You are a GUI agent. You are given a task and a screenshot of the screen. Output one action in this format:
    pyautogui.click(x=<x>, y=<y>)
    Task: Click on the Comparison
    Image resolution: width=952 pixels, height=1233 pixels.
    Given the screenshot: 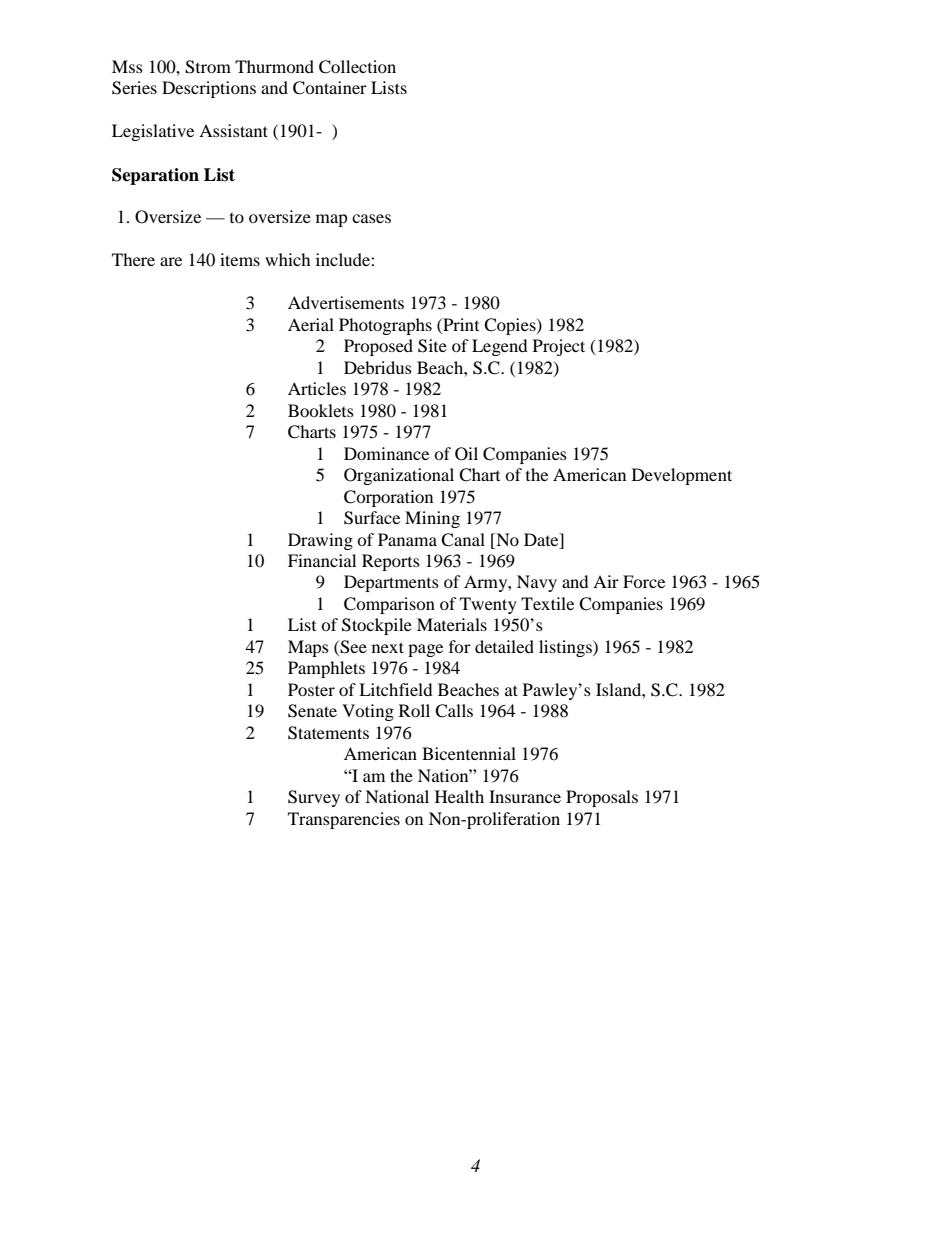 What is the action you would take?
    pyautogui.click(x=389, y=605)
